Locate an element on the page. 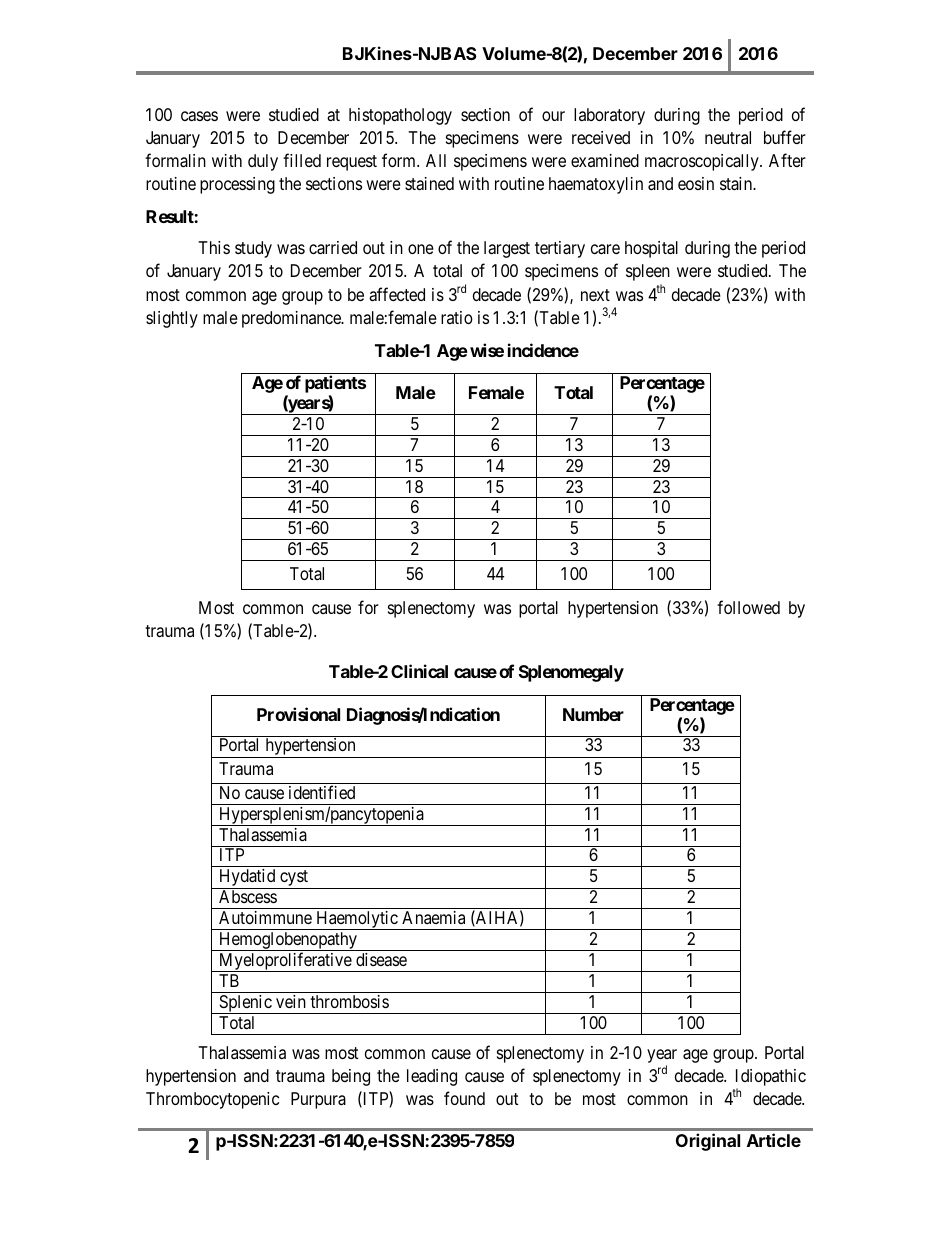  Anaemia is located at coordinates (433, 917).
